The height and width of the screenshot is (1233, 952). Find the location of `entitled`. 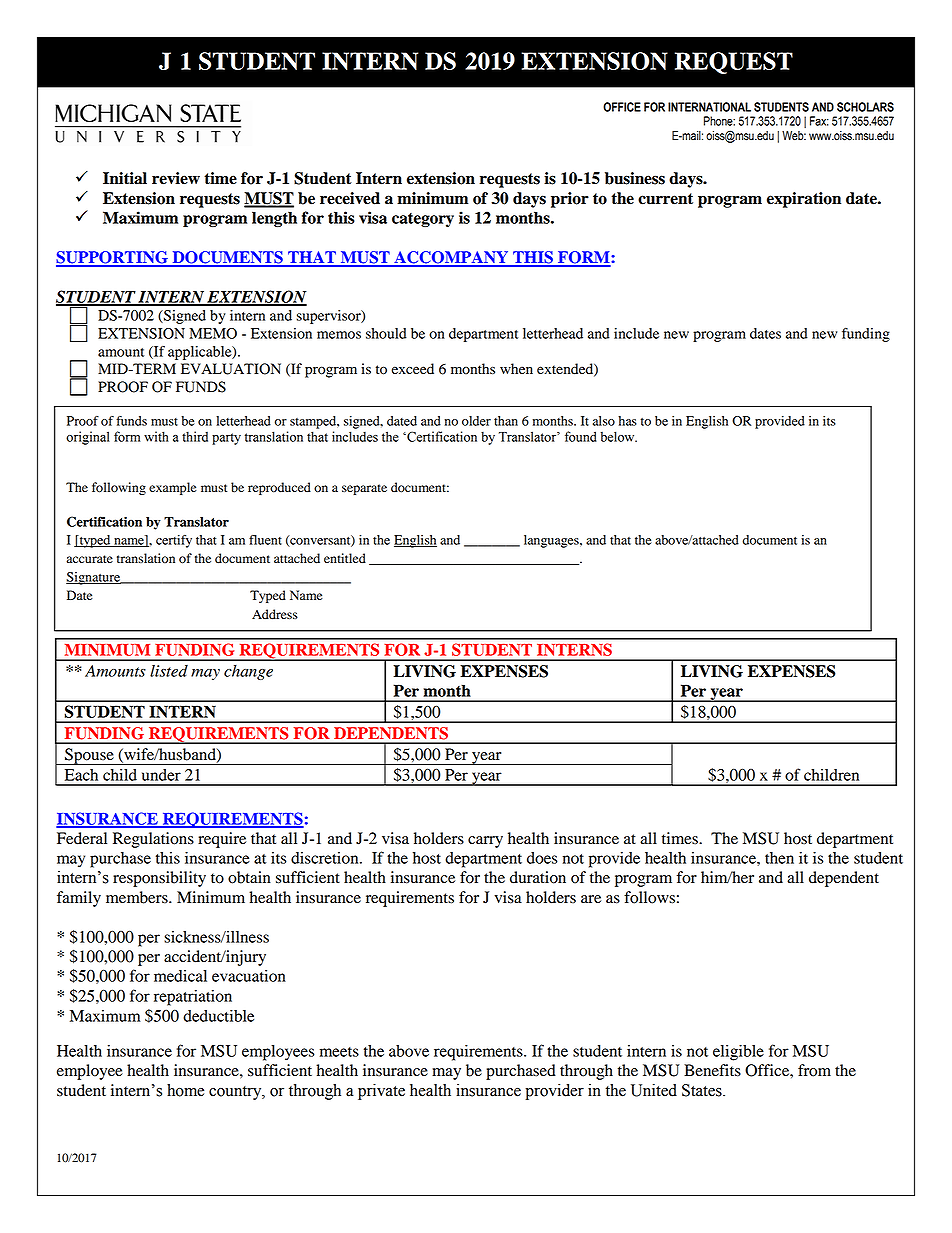

entitled is located at coordinates (345, 558).
